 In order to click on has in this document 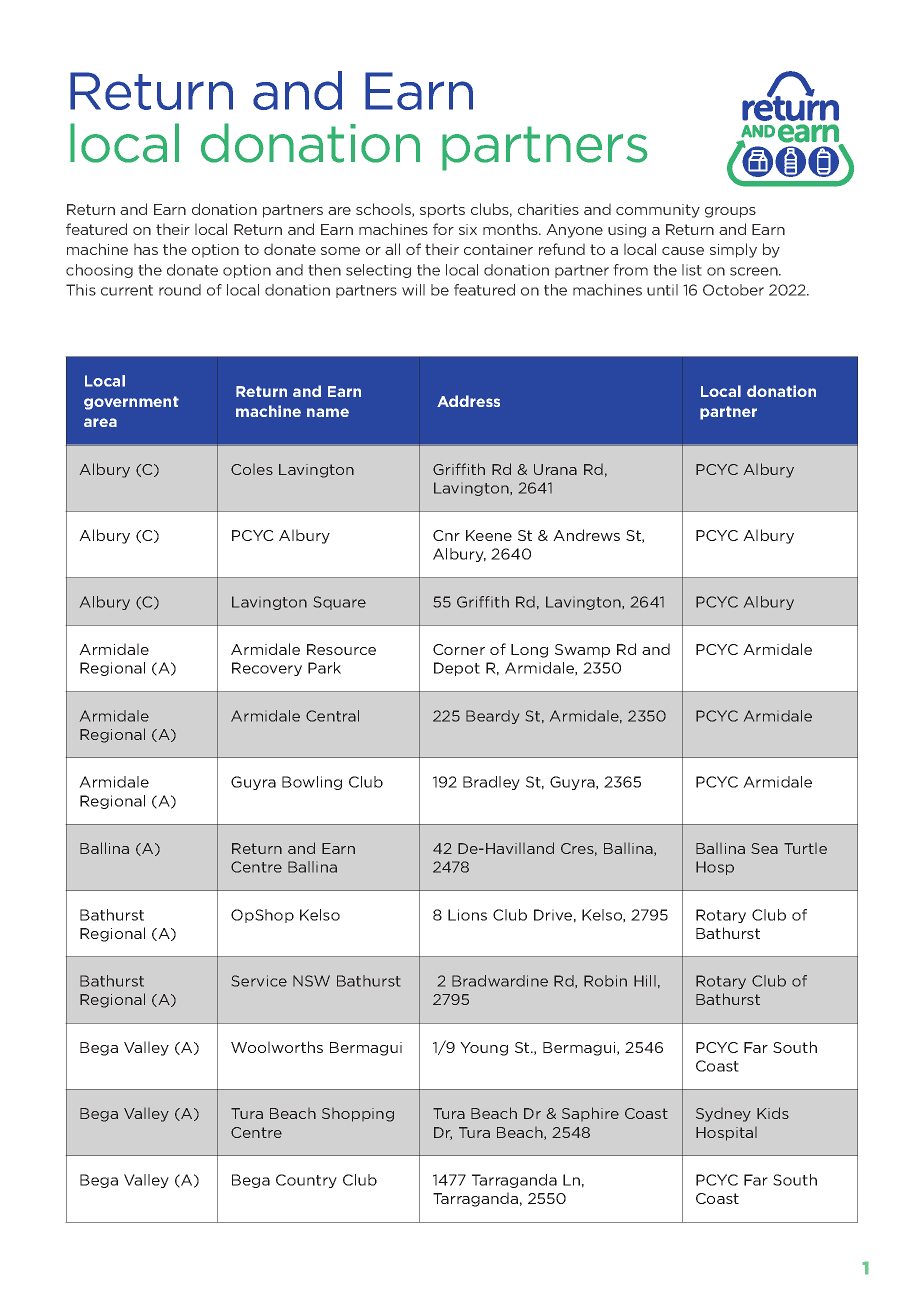, I will do `click(146, 249)`.
